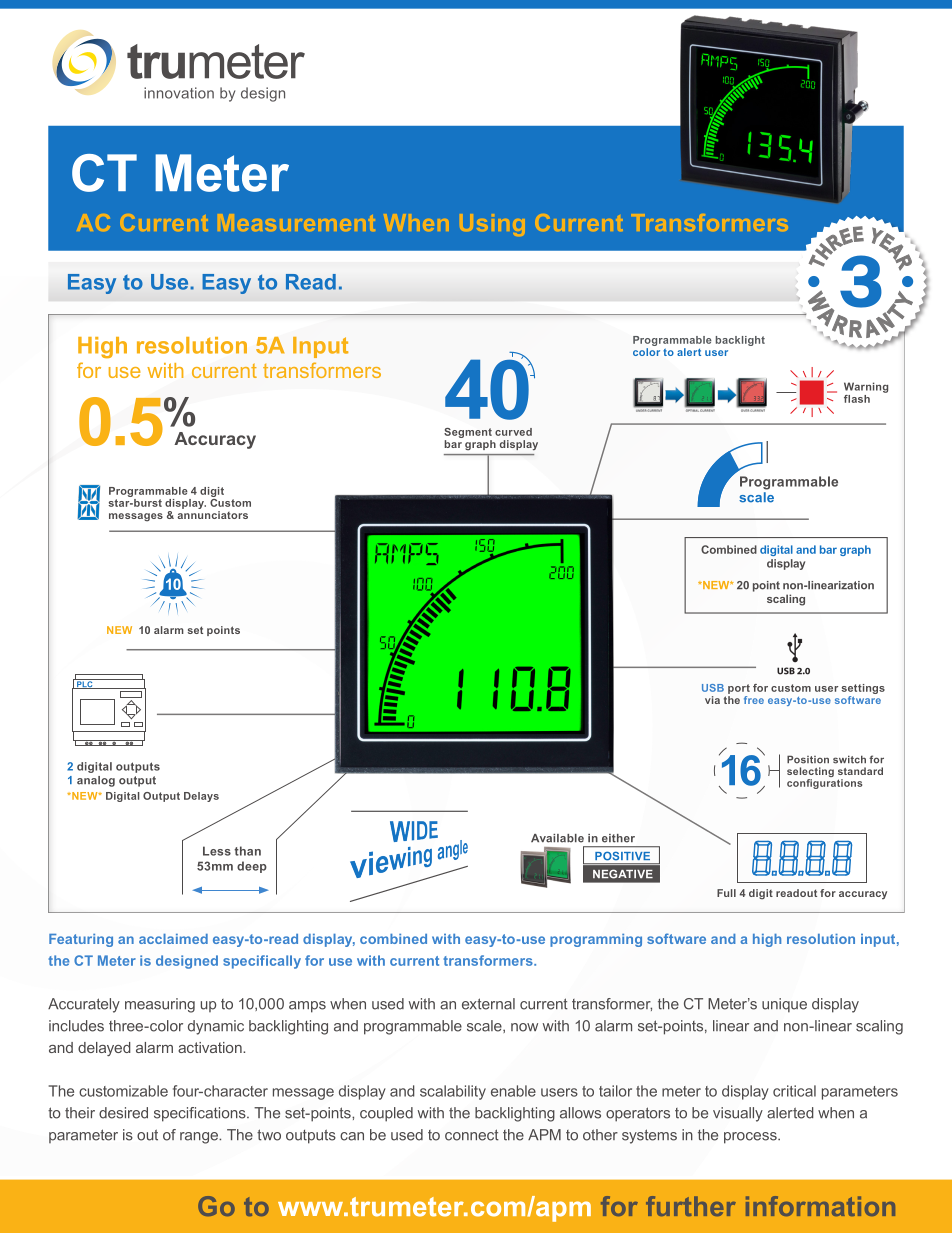  Describe the element at coordinates (739, 689) in the page. I see `port` at that location.
